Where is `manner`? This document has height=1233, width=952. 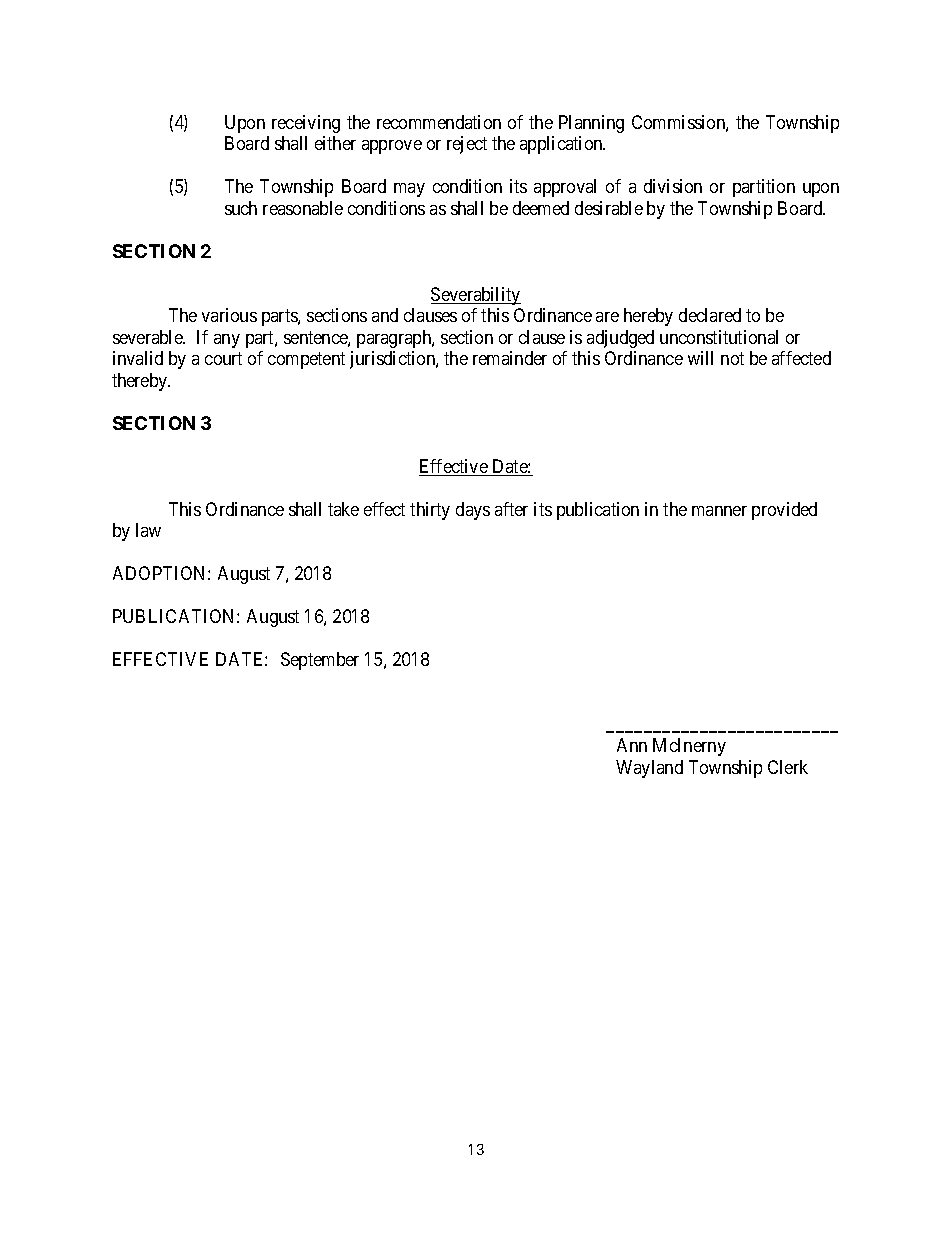 manner is located at coordinates (719, 511).
